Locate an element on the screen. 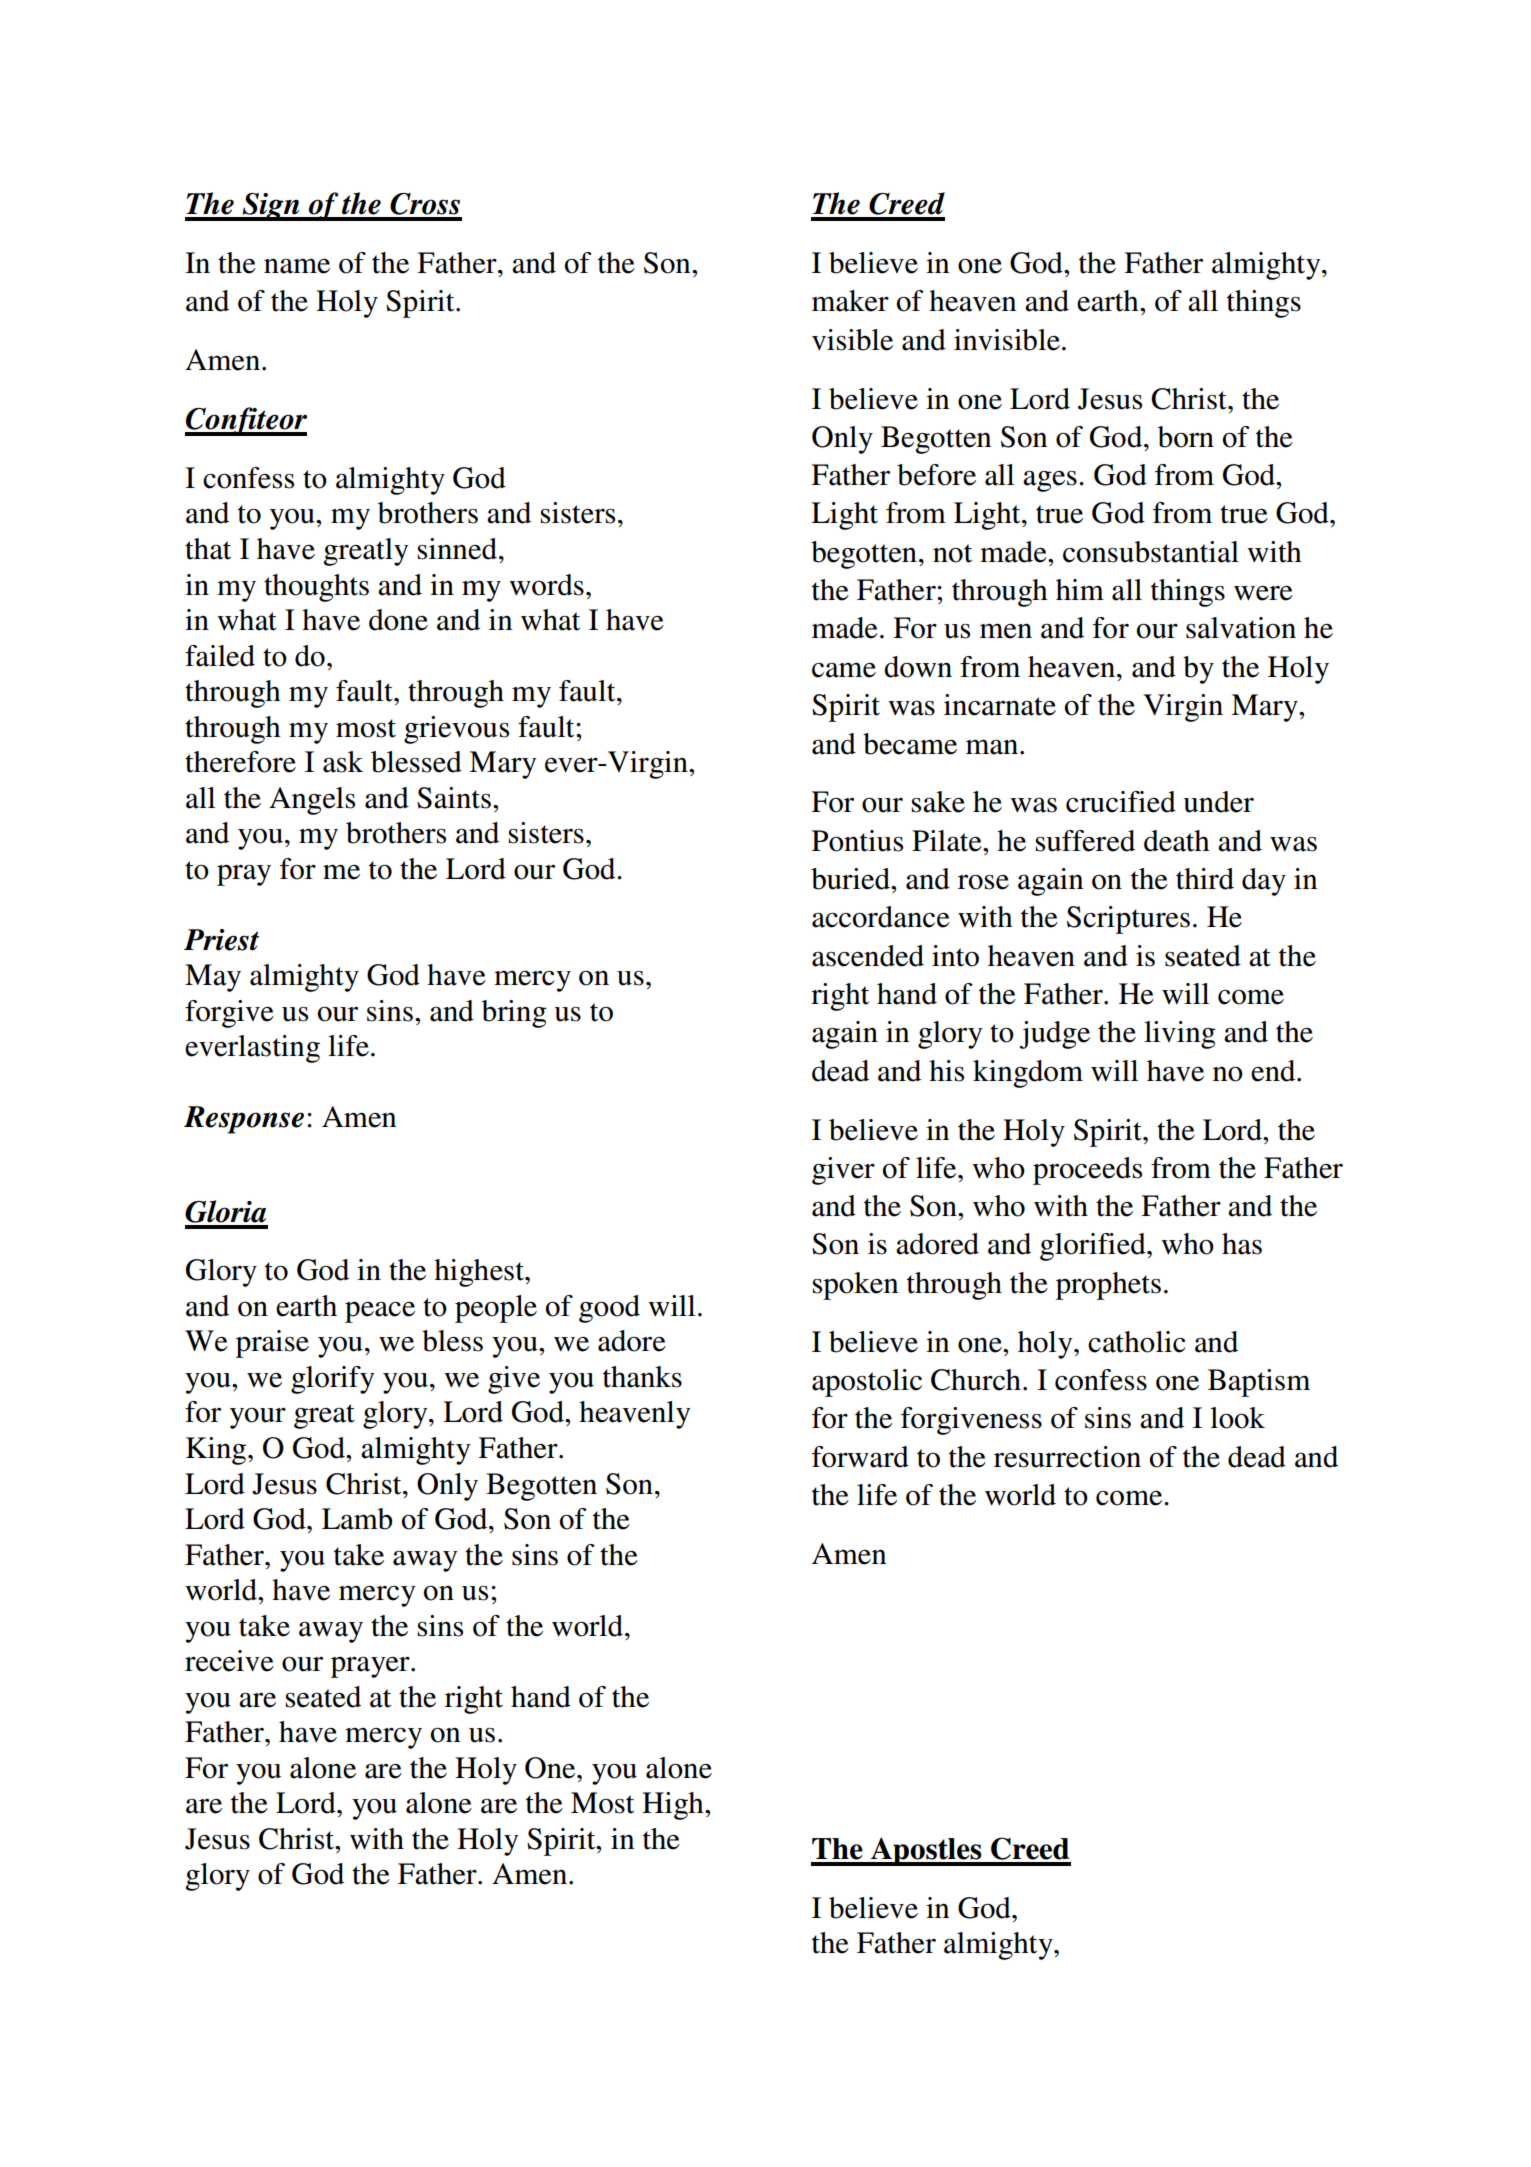 This screenshot has height=2167, width=1531. born is located at coordinates (1186, 437).
